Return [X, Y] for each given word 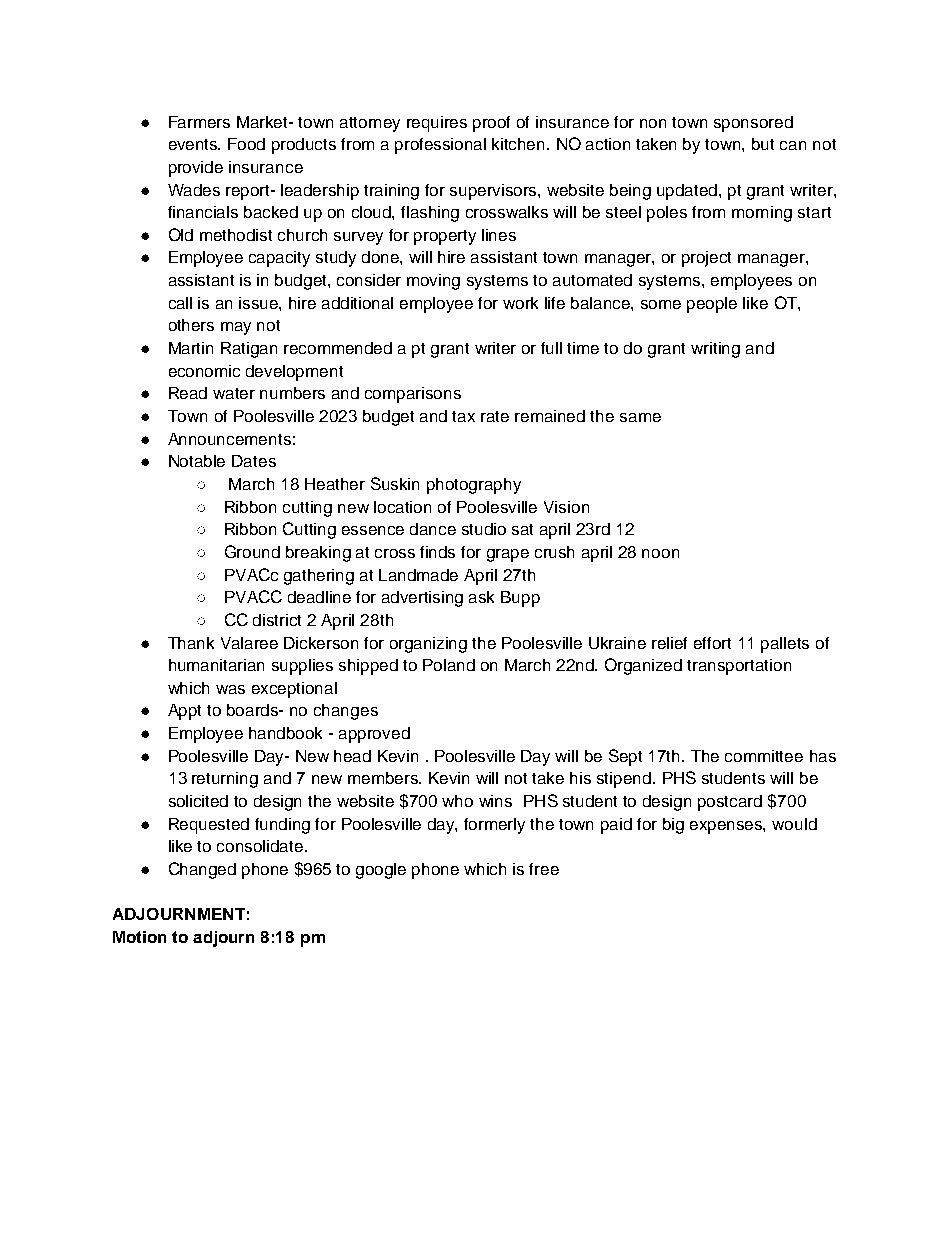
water [234, 393]
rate [495, 416]
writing [715, 350]
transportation [739, 667]
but [763, 144]
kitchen [520, 144]
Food [246, 144]
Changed [202, 870]
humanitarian [216, 665]
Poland [449, 665]
